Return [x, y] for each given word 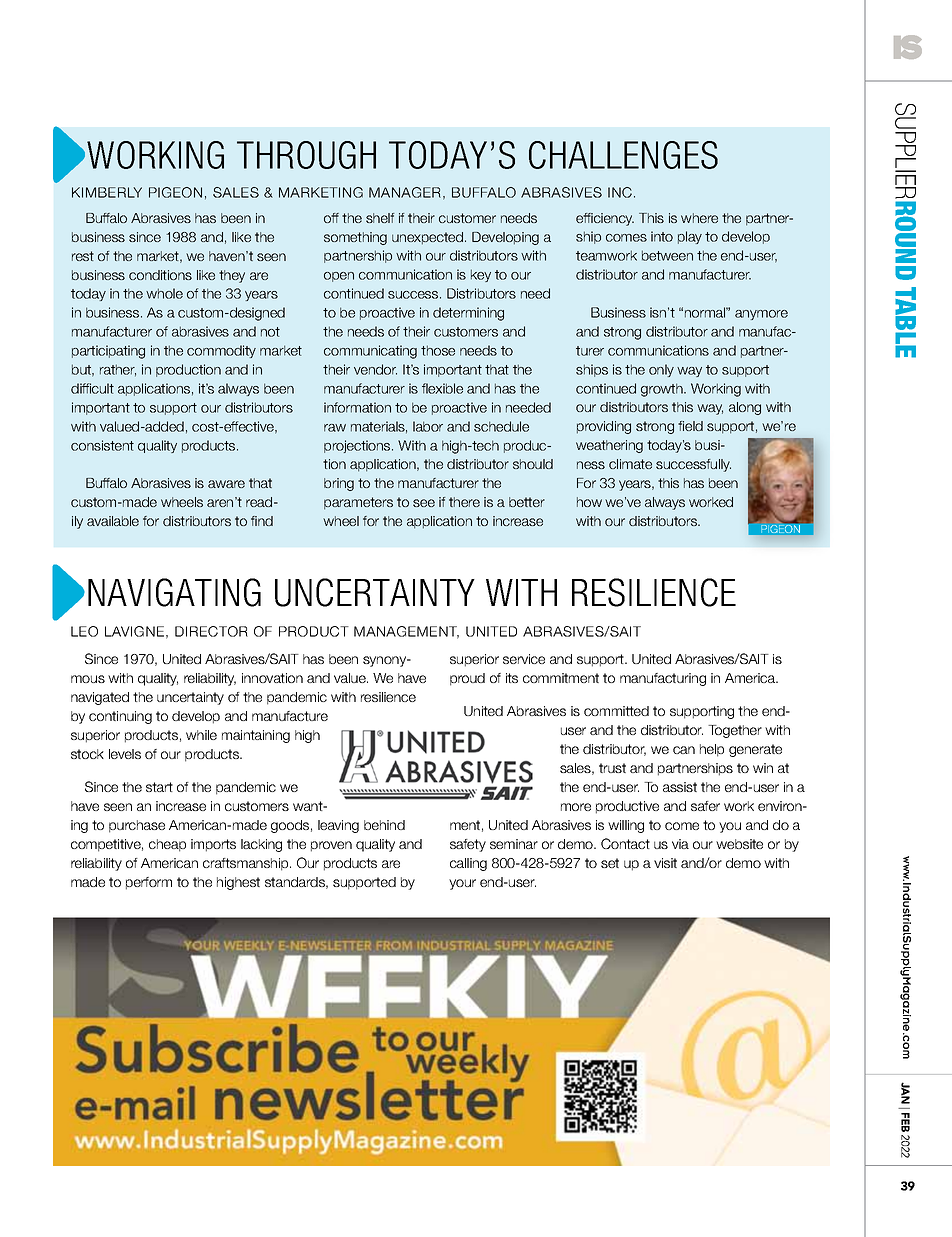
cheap [167, 845]
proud [467, 679]
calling [468, 864]
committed [616, 711]
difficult [92, 388]
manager [405, 192]
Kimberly [107, 192]
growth [663, 390]
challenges [623, 155]
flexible [442, 388]
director [211, 631]
